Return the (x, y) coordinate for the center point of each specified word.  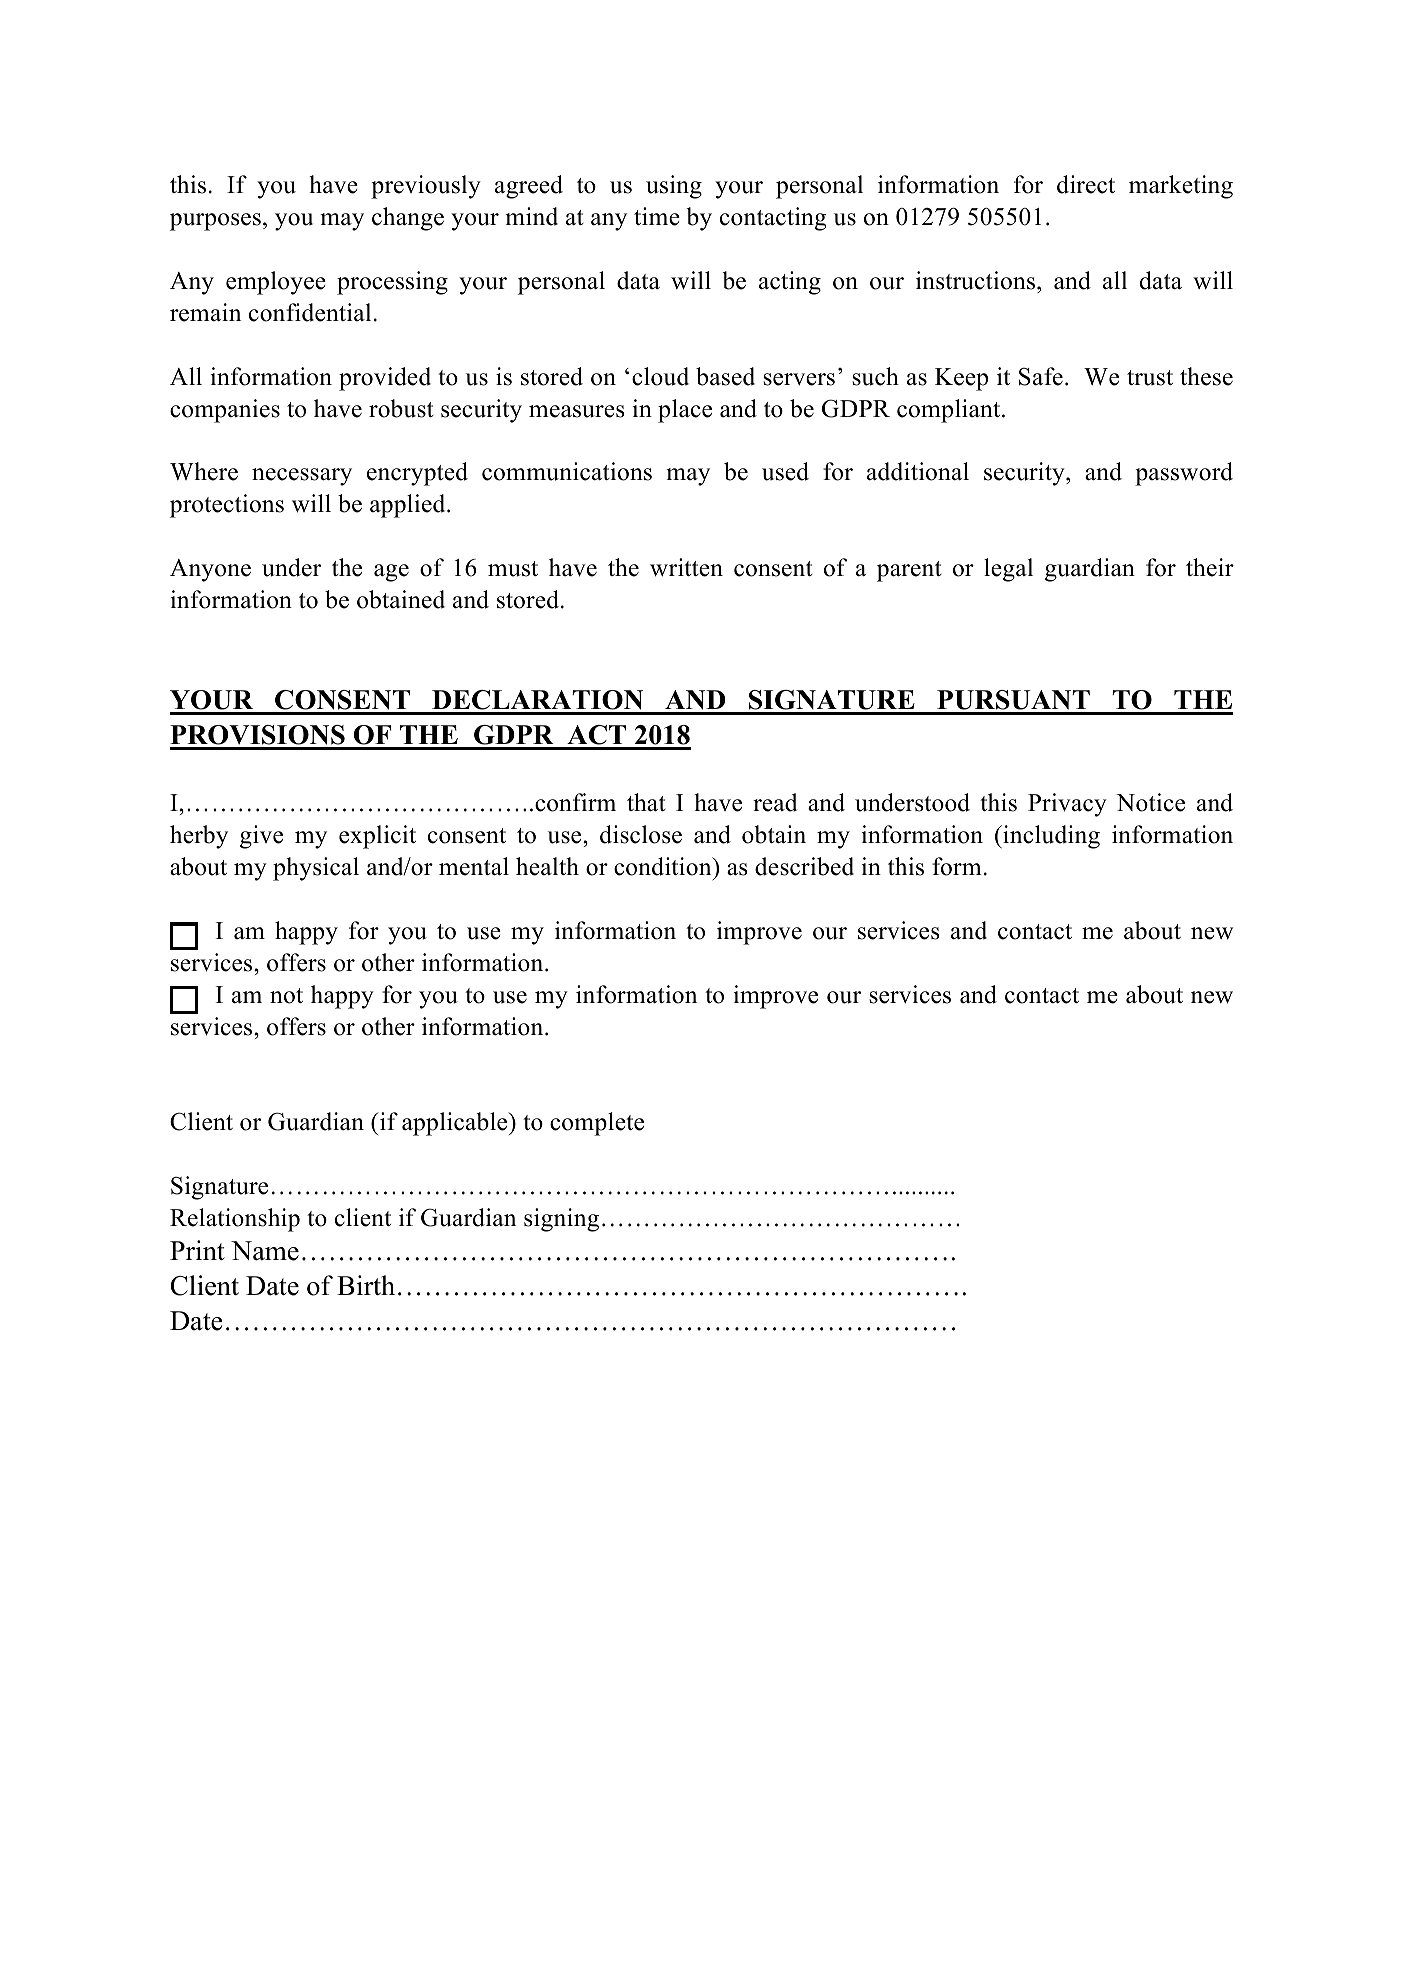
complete (597, 1124)
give (261, 837)
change (408, 219)
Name (265, 1251)
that (646, 802)
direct (1086, 184)
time (657, 216)
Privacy (1067, 805)
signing (561, 1220)
